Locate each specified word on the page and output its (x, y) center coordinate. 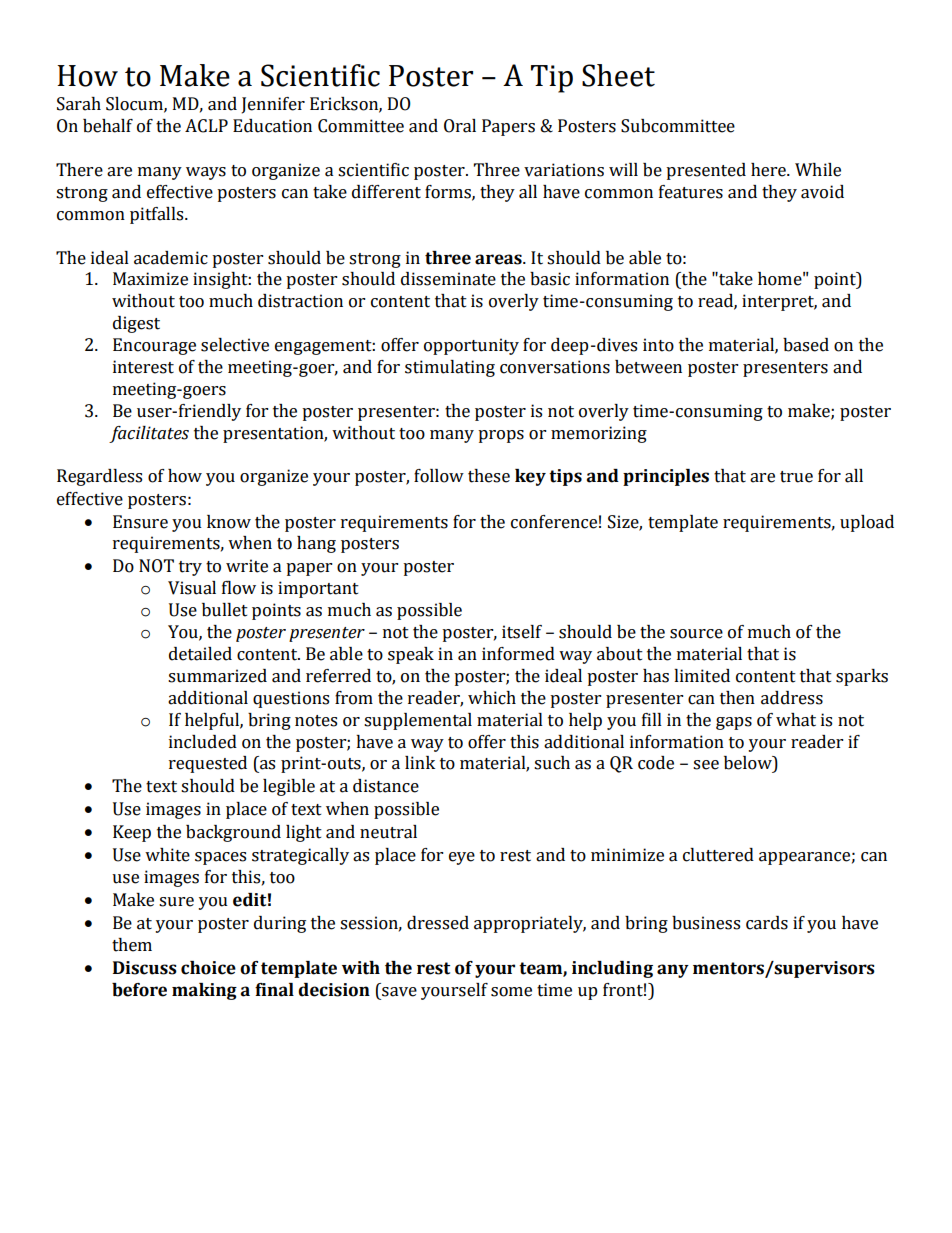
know (229, 522)
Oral (460, 126)
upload (867, 523)
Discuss (145, 968)
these (489, 476)
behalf (108, 126)
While (818, 170)
